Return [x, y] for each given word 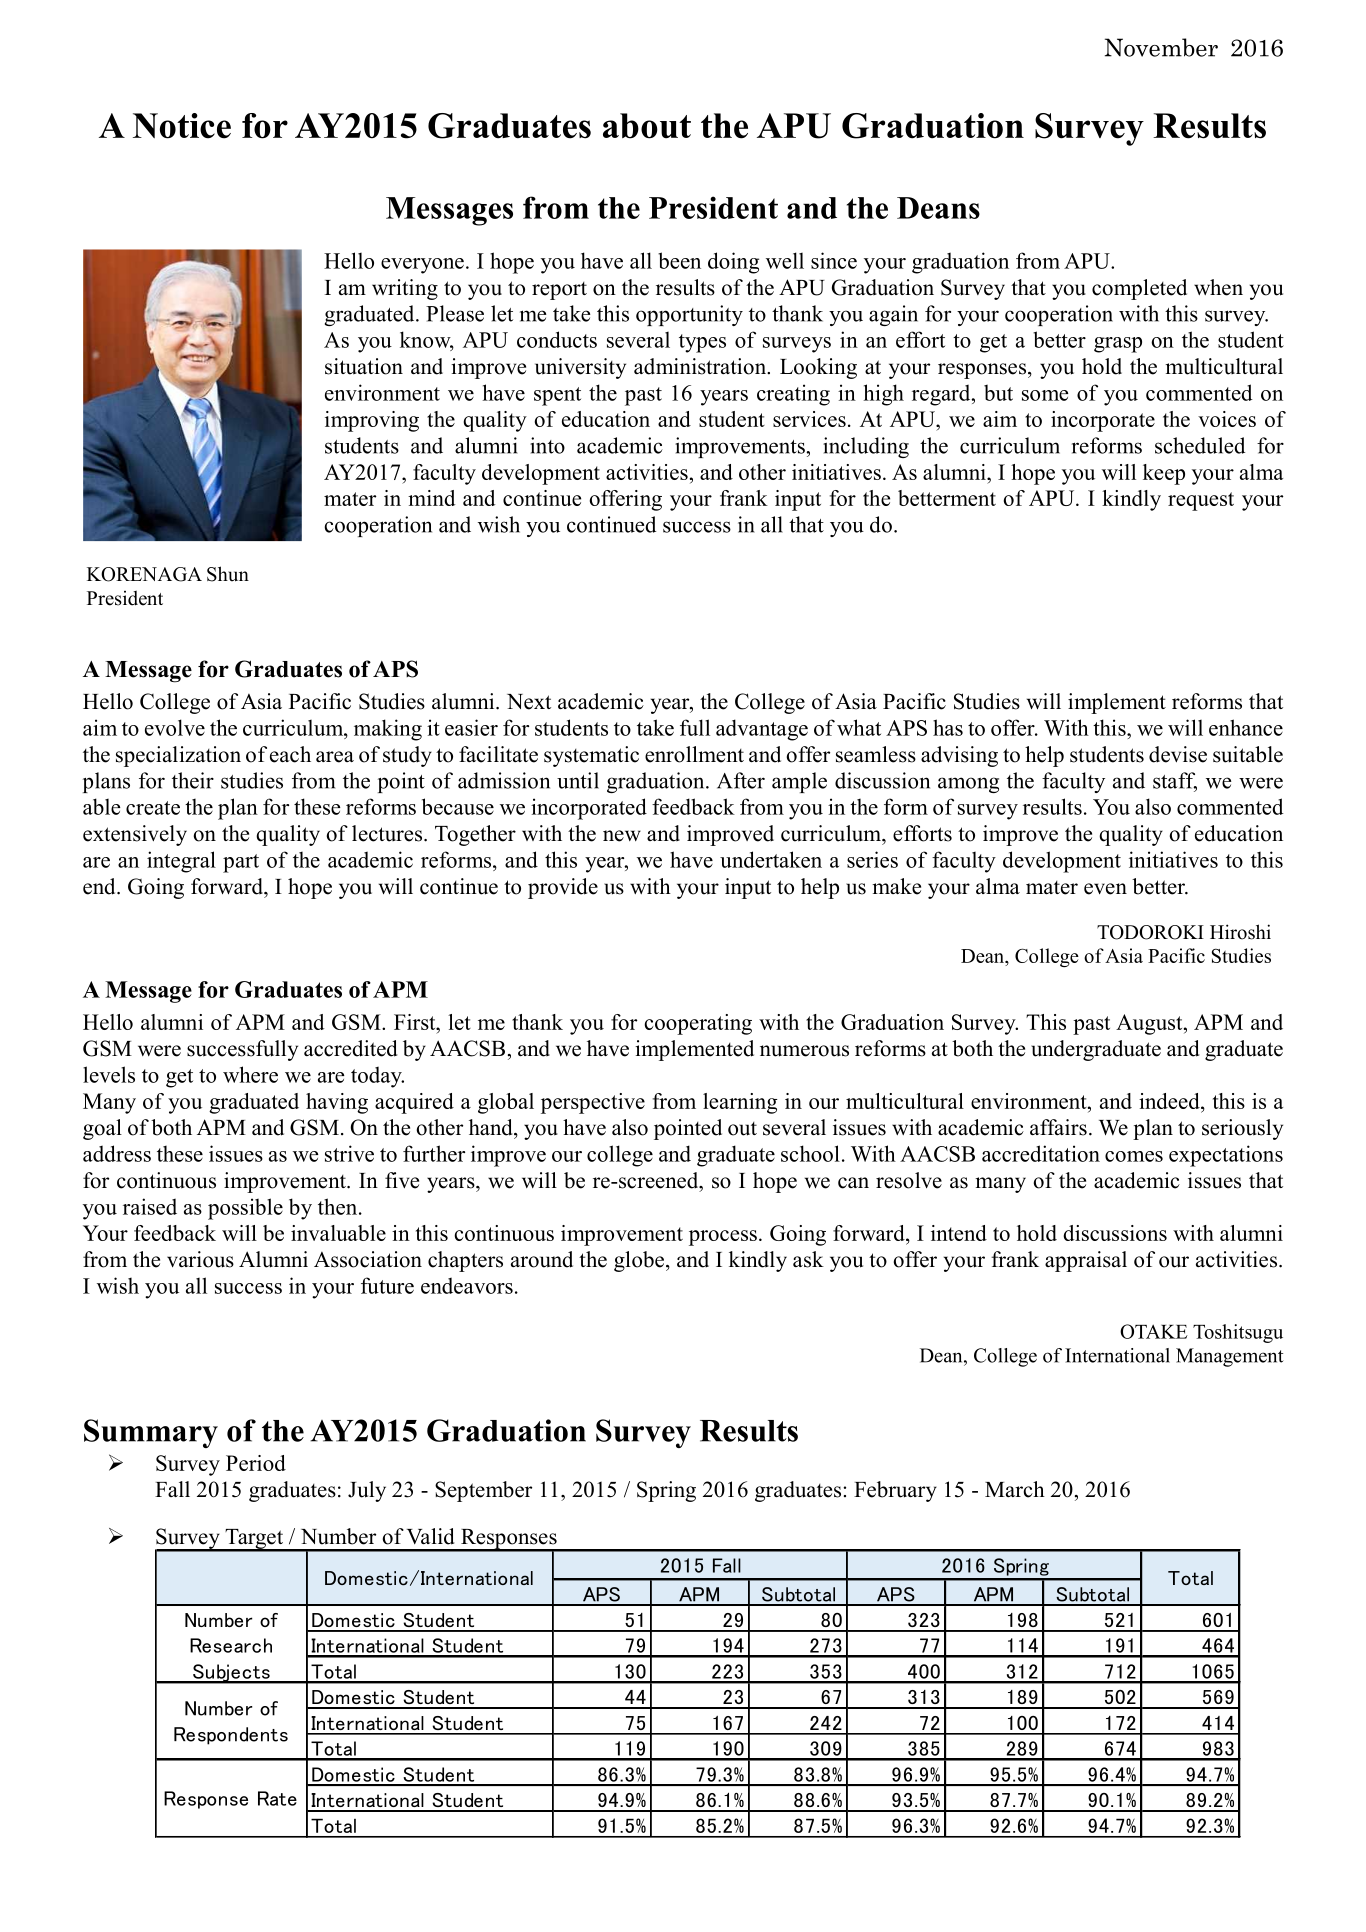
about [647, 126]
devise [1178, 754]
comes [1134, 1156]
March [1015, 1489]
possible [245, 1209]
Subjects [231, 1674]
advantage [762, 730]
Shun [228, 574]
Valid [430, 1536]
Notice [182, 126]
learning [740, 1103]
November [1161, 47]
